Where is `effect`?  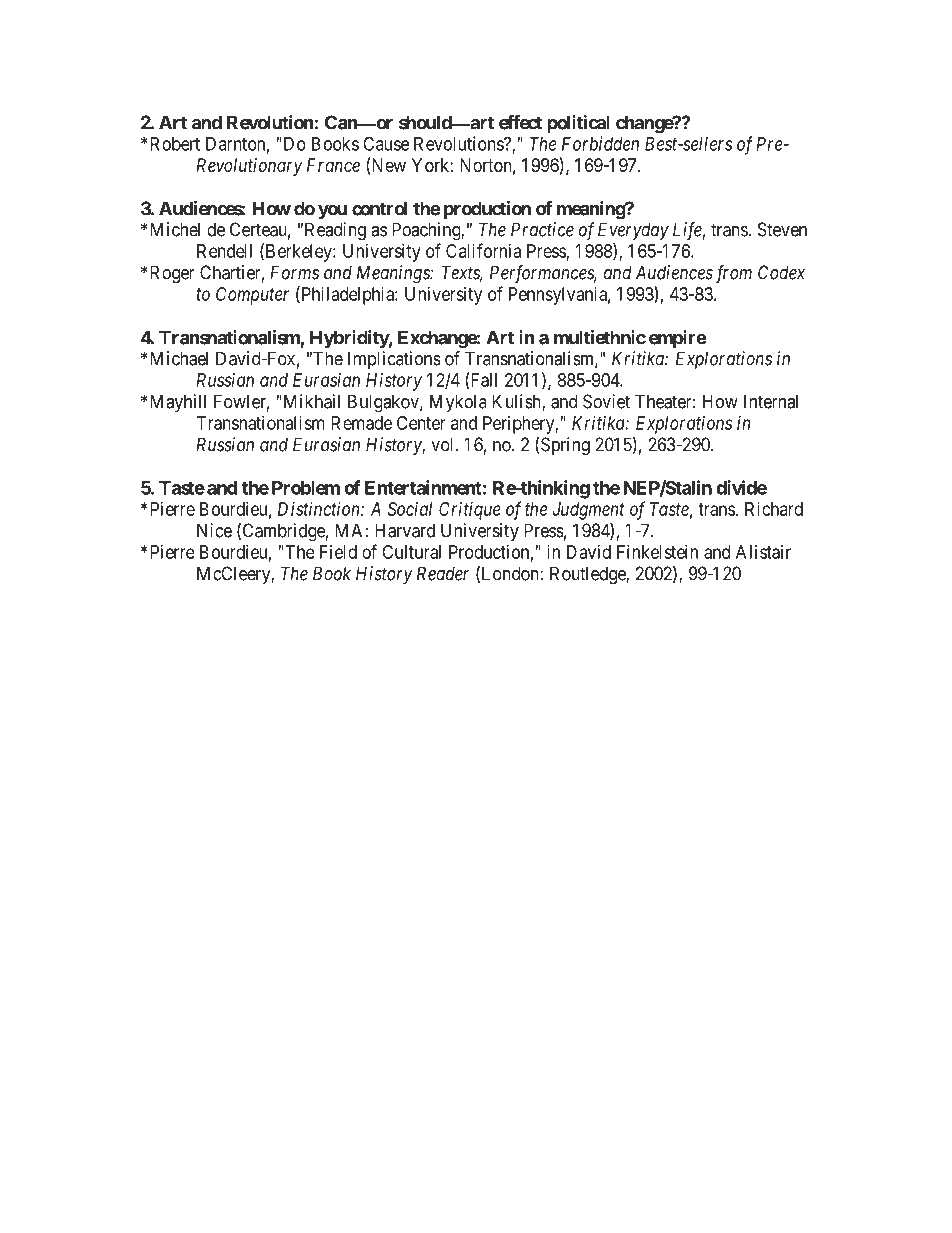
effect is located at coordinates (520, 122).
